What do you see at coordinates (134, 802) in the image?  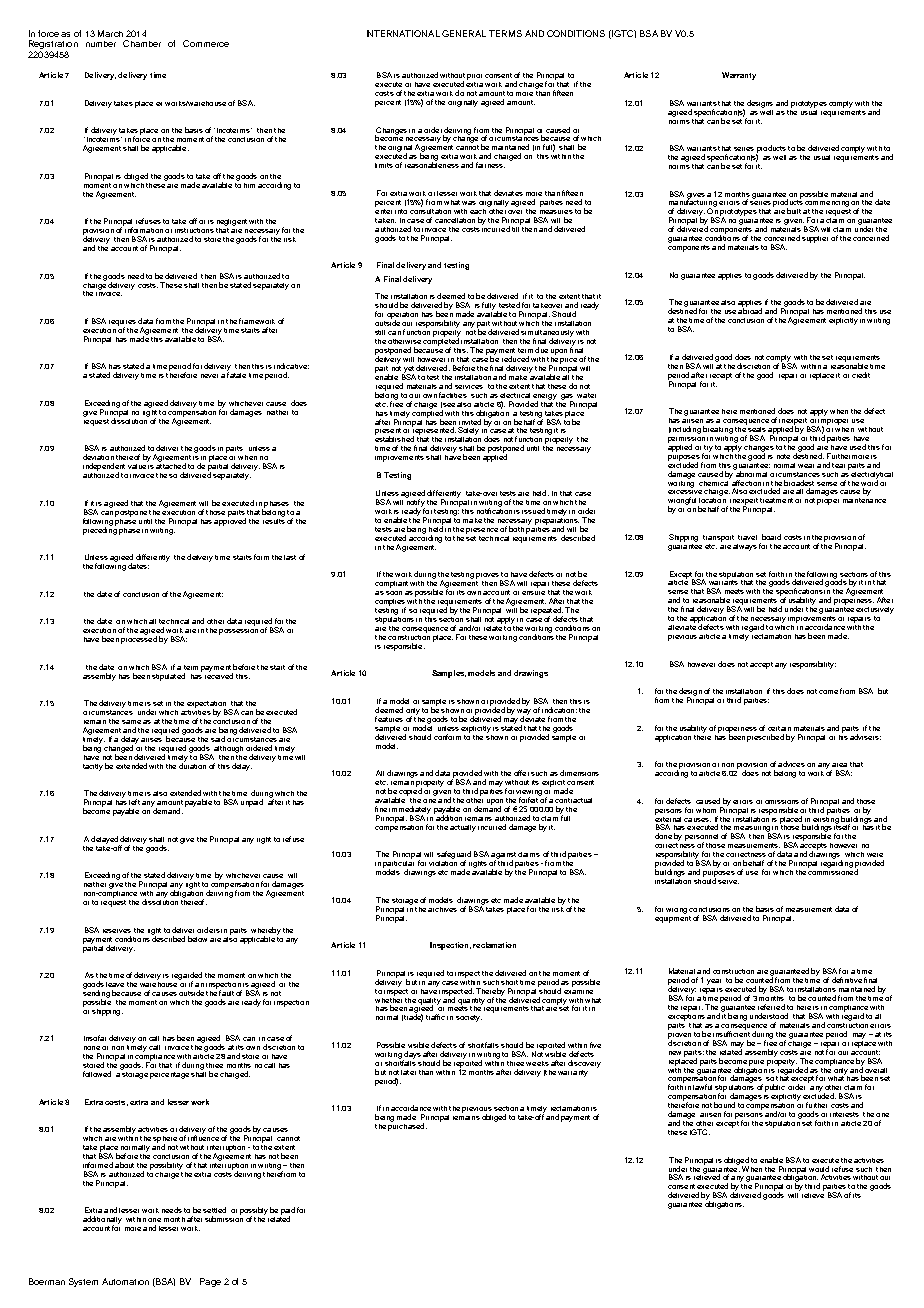 I see `left` at bounding box center [134, 802].
